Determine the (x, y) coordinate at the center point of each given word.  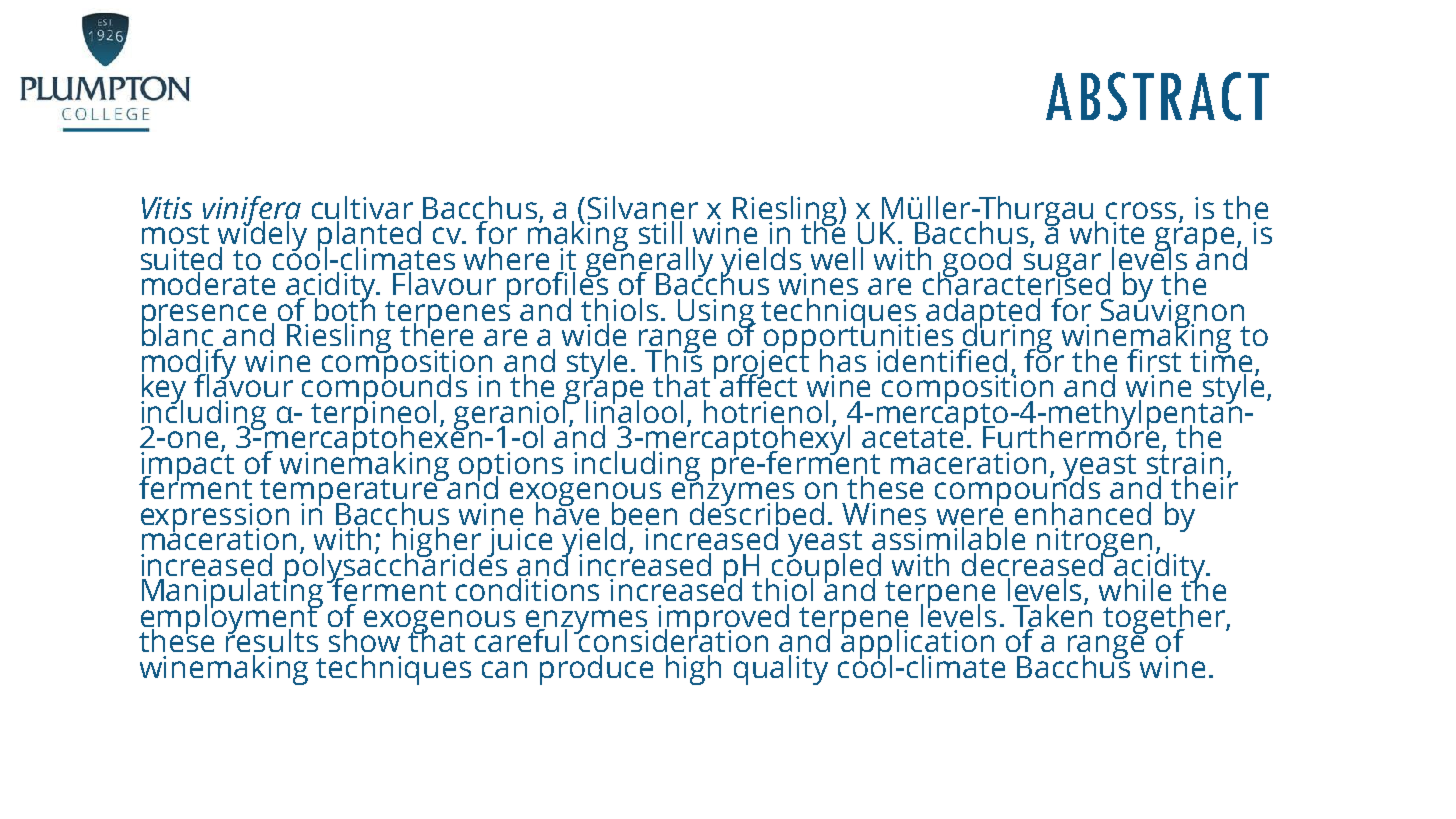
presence (205, 317)
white (1107, 232)
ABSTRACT (1157, 96)
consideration (674, 639)
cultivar (362, 209)
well (837, 258)
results (272, 639)
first (1154, 360)
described (757, 512)
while (1136, 588)
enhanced (1083, 513)
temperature (350, 493)
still (660, 232)
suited (181, 258)
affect (757, 384)
